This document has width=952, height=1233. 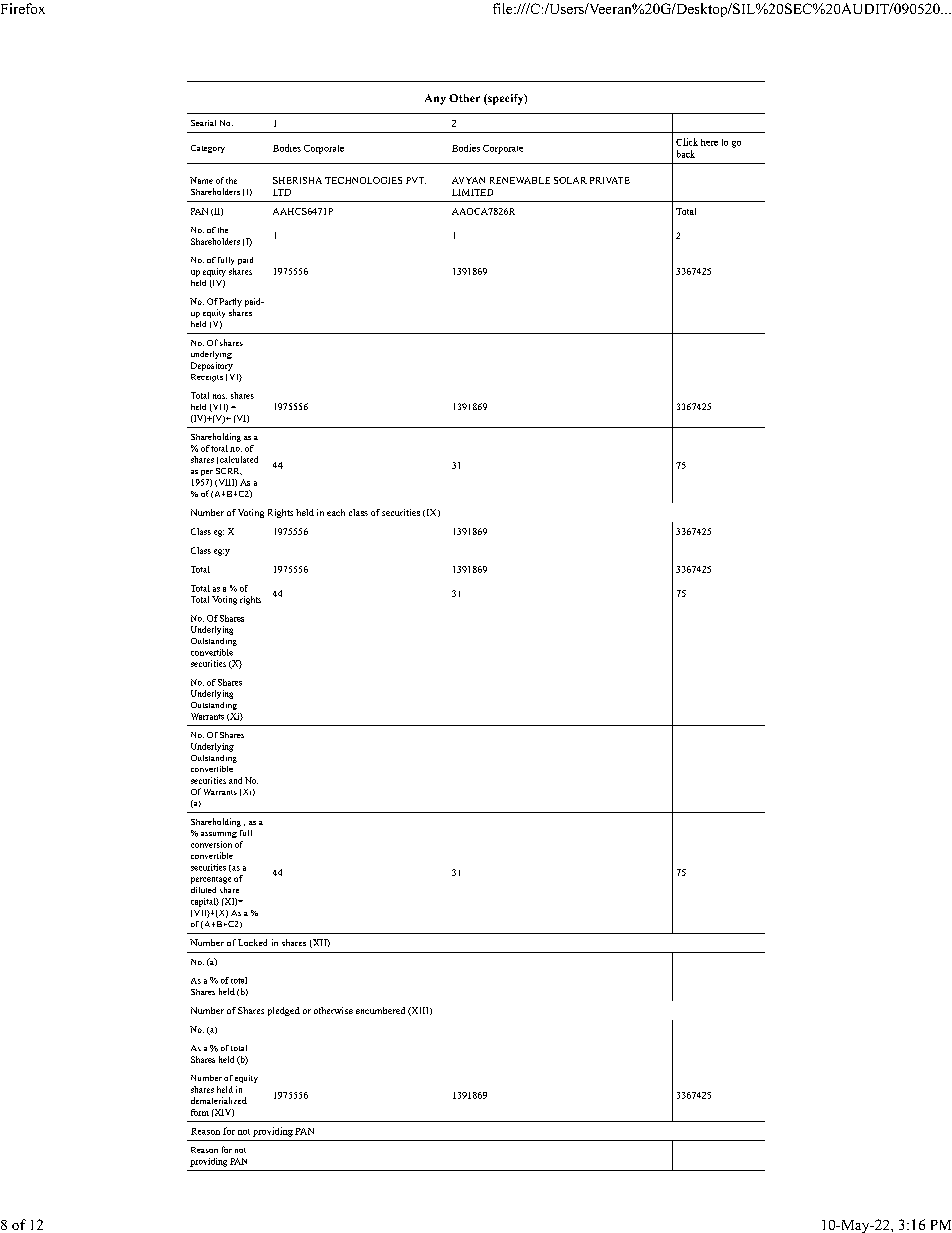 I want to click on Firefox, so click(x=23, y=8).
